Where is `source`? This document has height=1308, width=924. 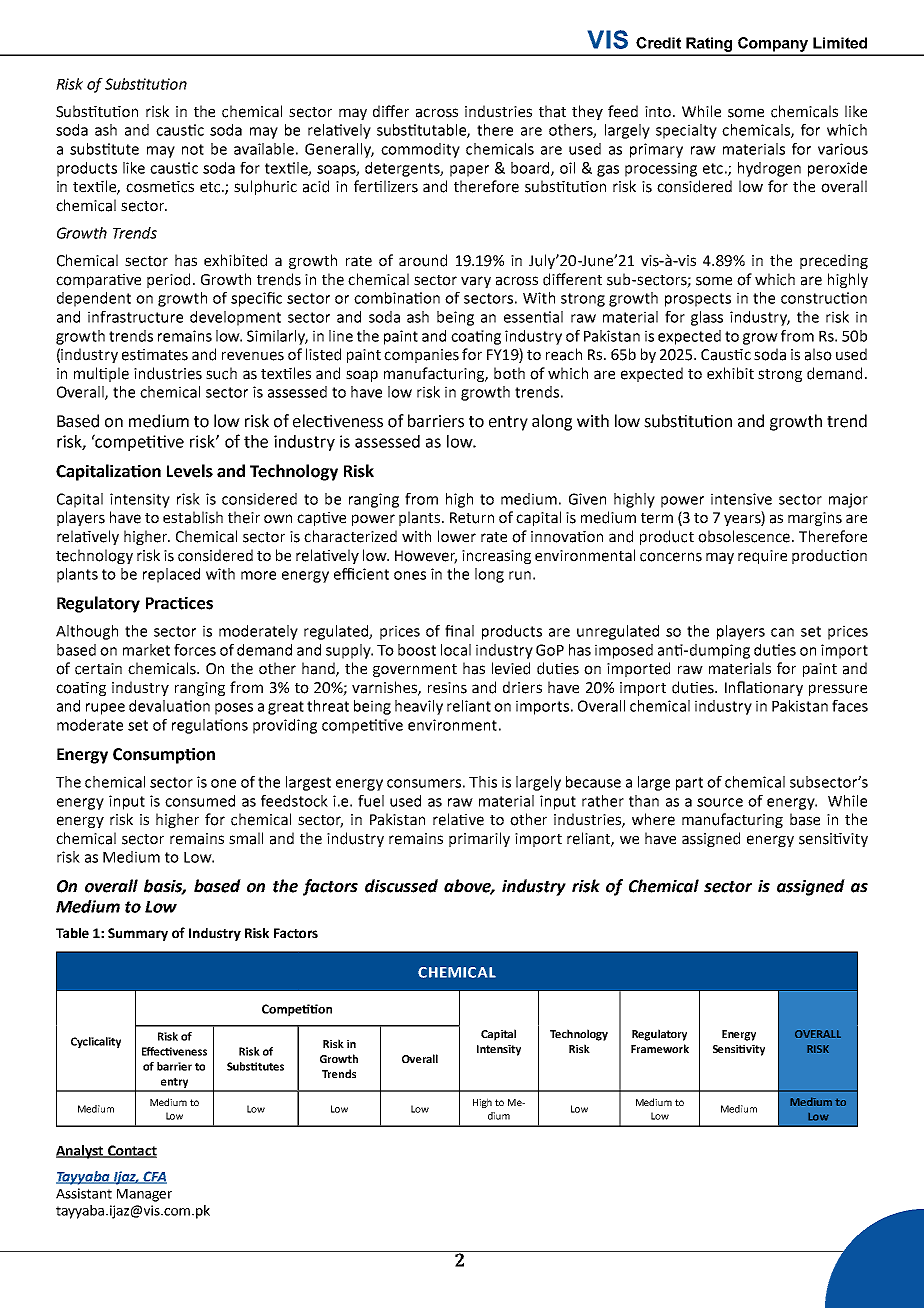 source is located at coordinates (720, 802).
